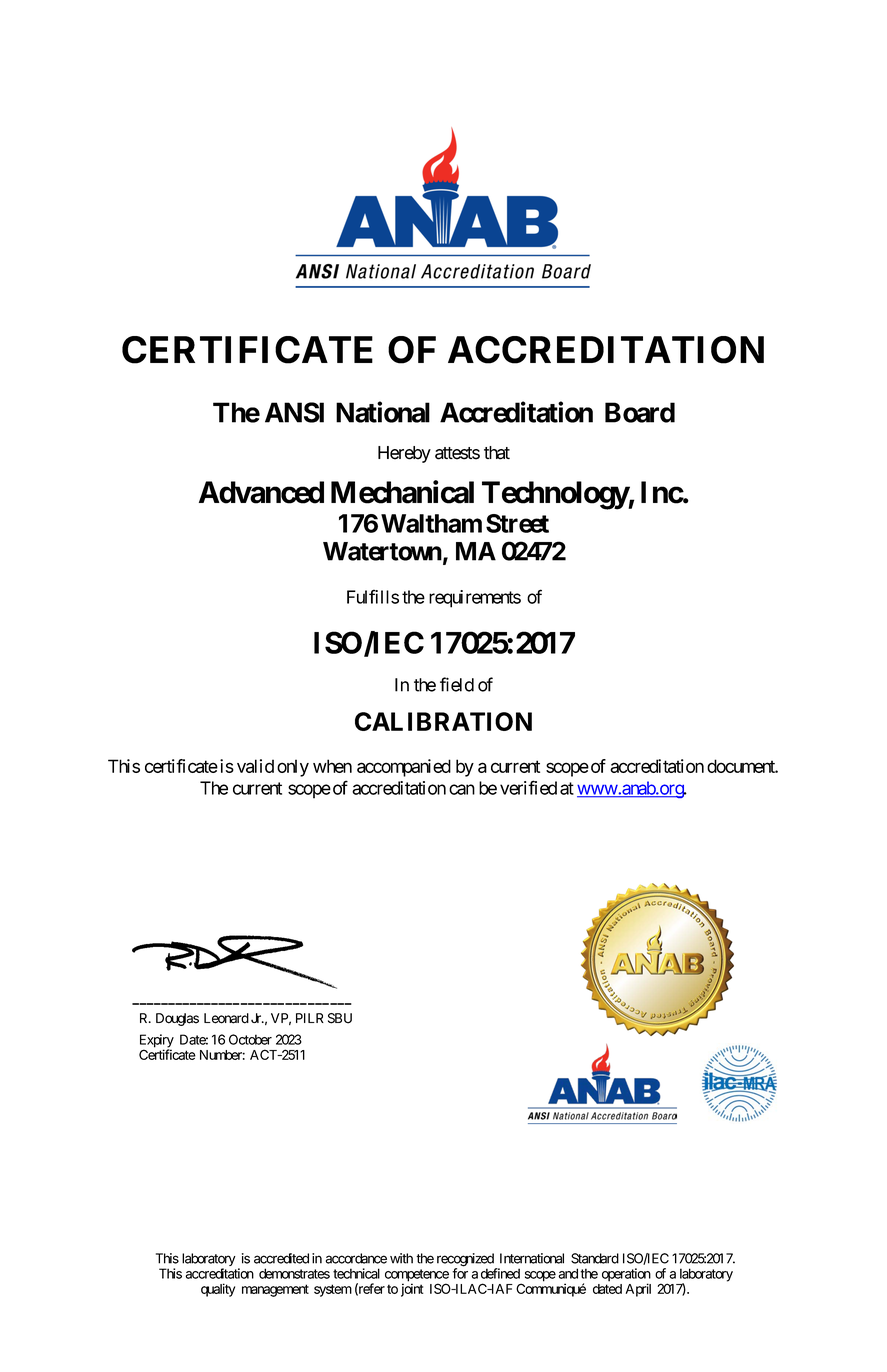 This image has width=887, height=1372. I want to click on Advanced, so click(261, 492).
